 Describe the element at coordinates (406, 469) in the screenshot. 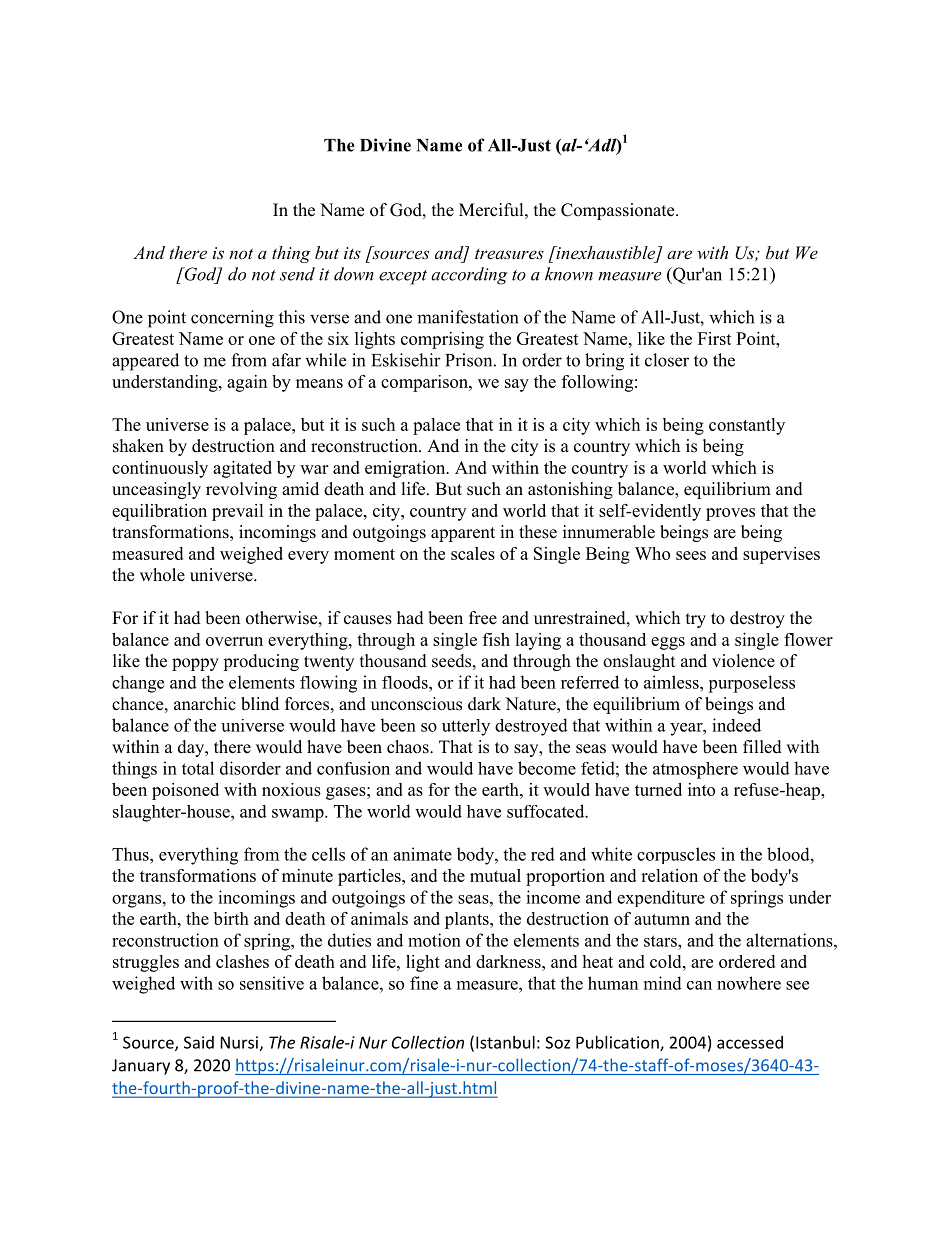

I see `emigration` at that location.
